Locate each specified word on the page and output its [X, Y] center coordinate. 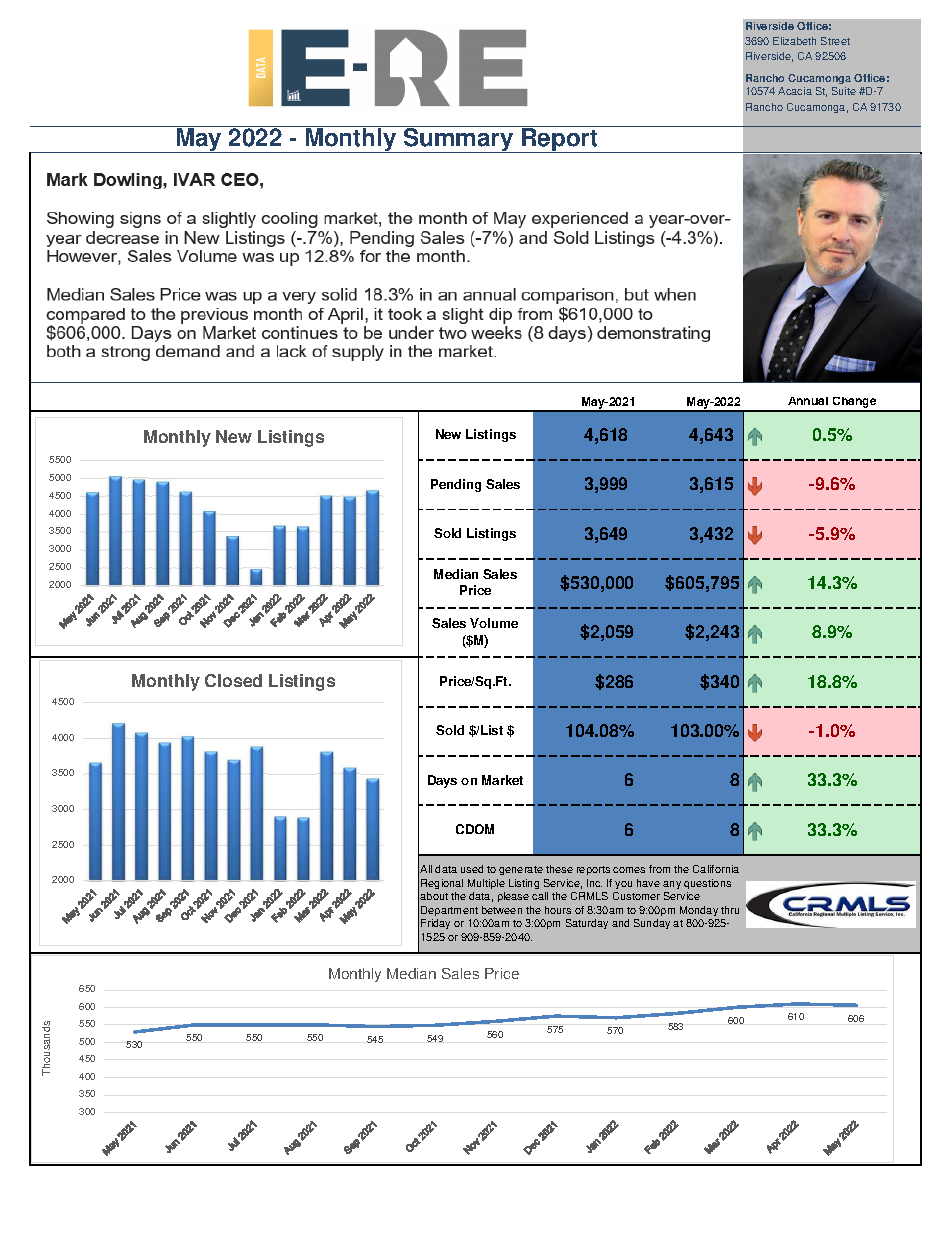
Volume [494, 623]
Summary [459, 139]
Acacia [795, 91]
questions [707, 884]
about [434, 896]
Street [835, 41]
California [716, 869]
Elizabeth [794, 41]
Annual [808, 401]
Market [502, 780]
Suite [844, 91]
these [559, 869]
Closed [233, 680]
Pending [456, 485]
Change [854, 404]
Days [442, 781]
